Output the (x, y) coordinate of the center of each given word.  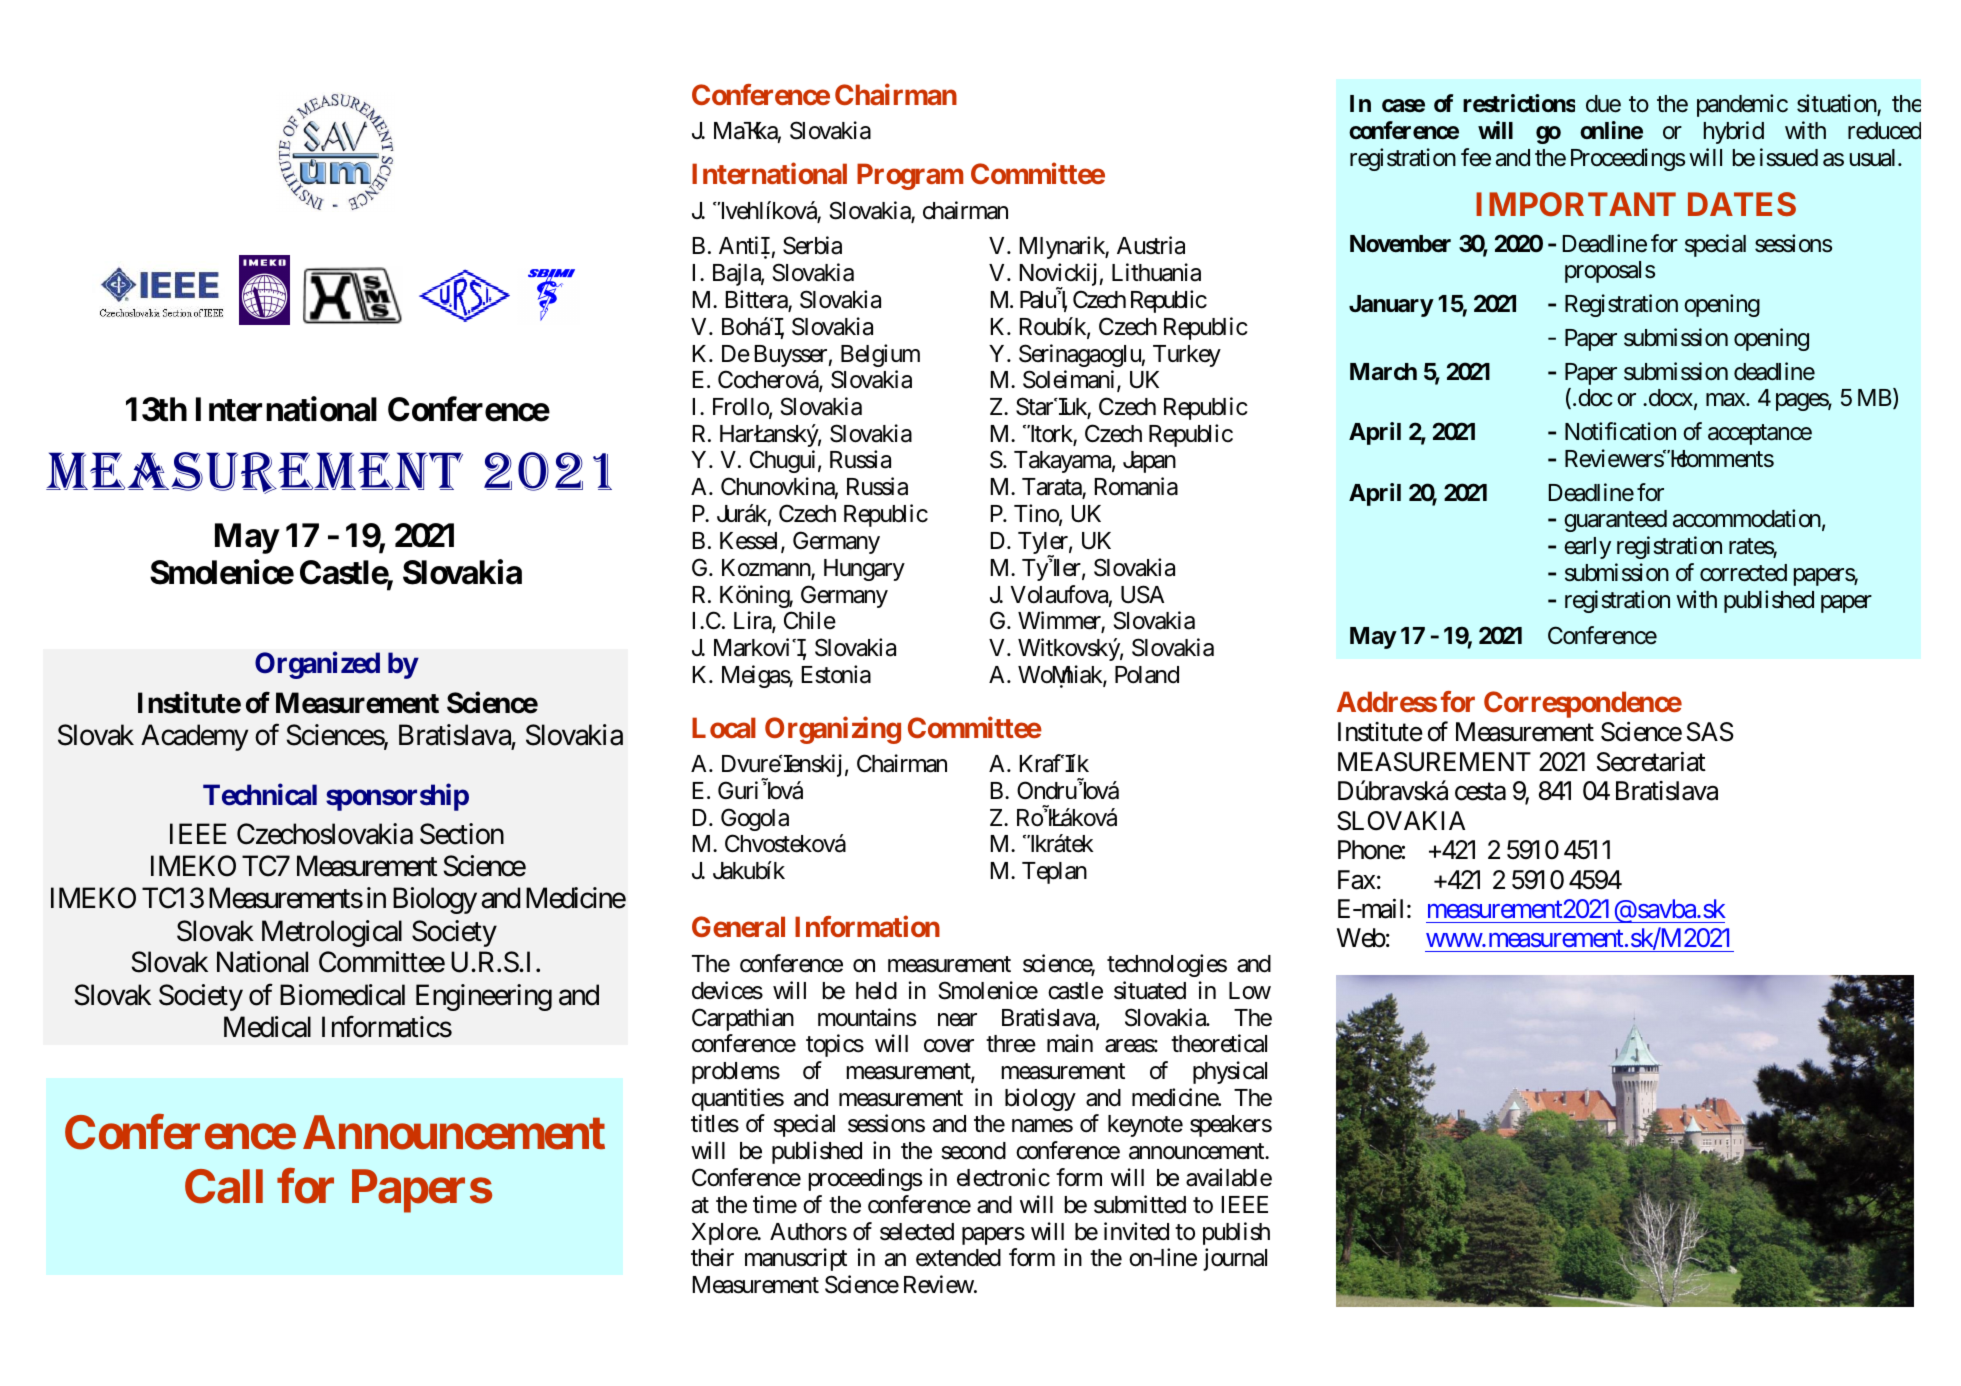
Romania (1136, 486)
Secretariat (1651, 761)
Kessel (751, 542)
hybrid (1734, 132)
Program (910, 176)
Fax (1356, 880)
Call (224, 1186)
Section (462, 834)
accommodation (1747, 518)
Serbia (812, 245)
